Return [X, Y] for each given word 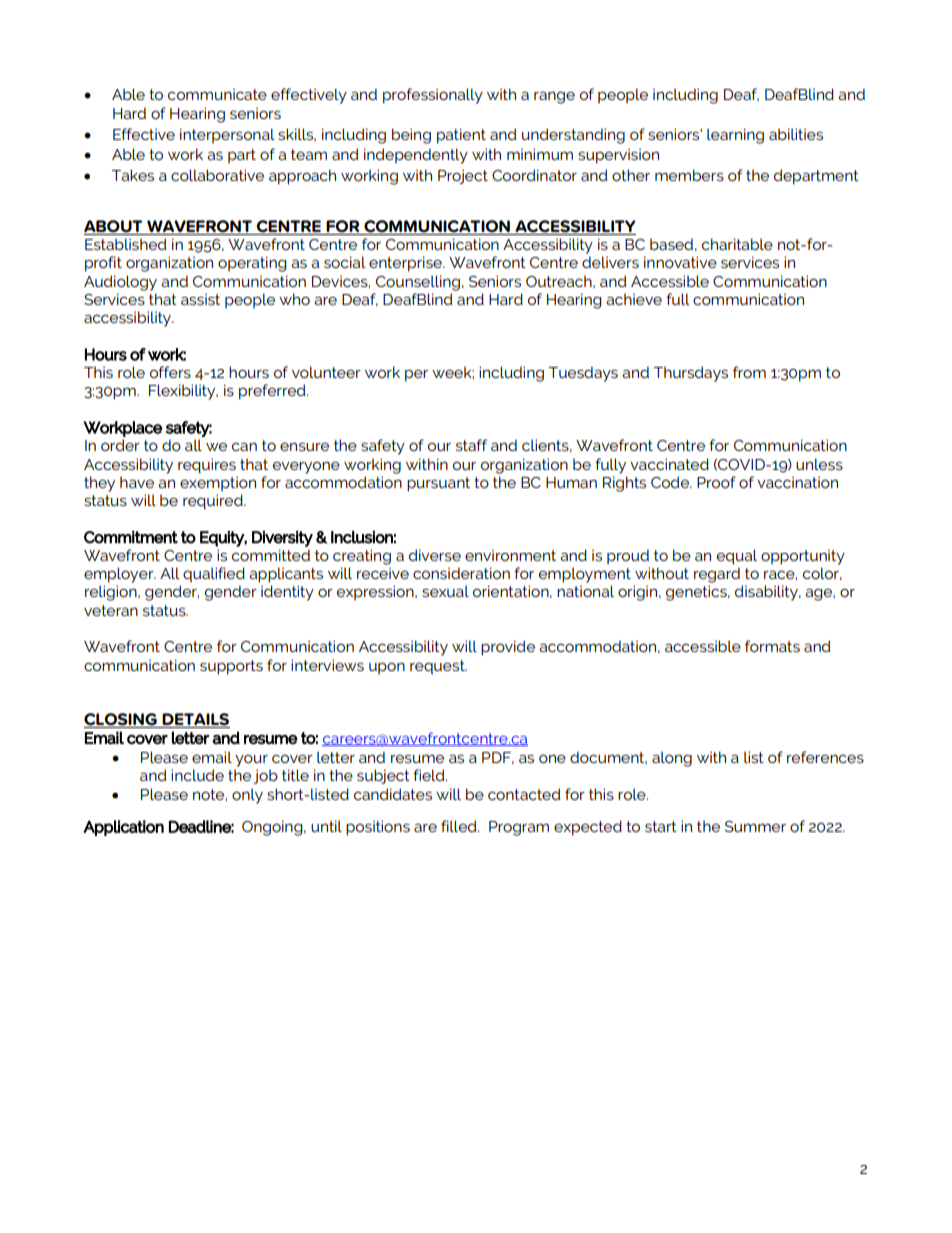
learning [735, 136]
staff [471, 445]
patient [461, 136]
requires [207, 465]
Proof [716, 482]
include [197, 775]
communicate [217, 94]
